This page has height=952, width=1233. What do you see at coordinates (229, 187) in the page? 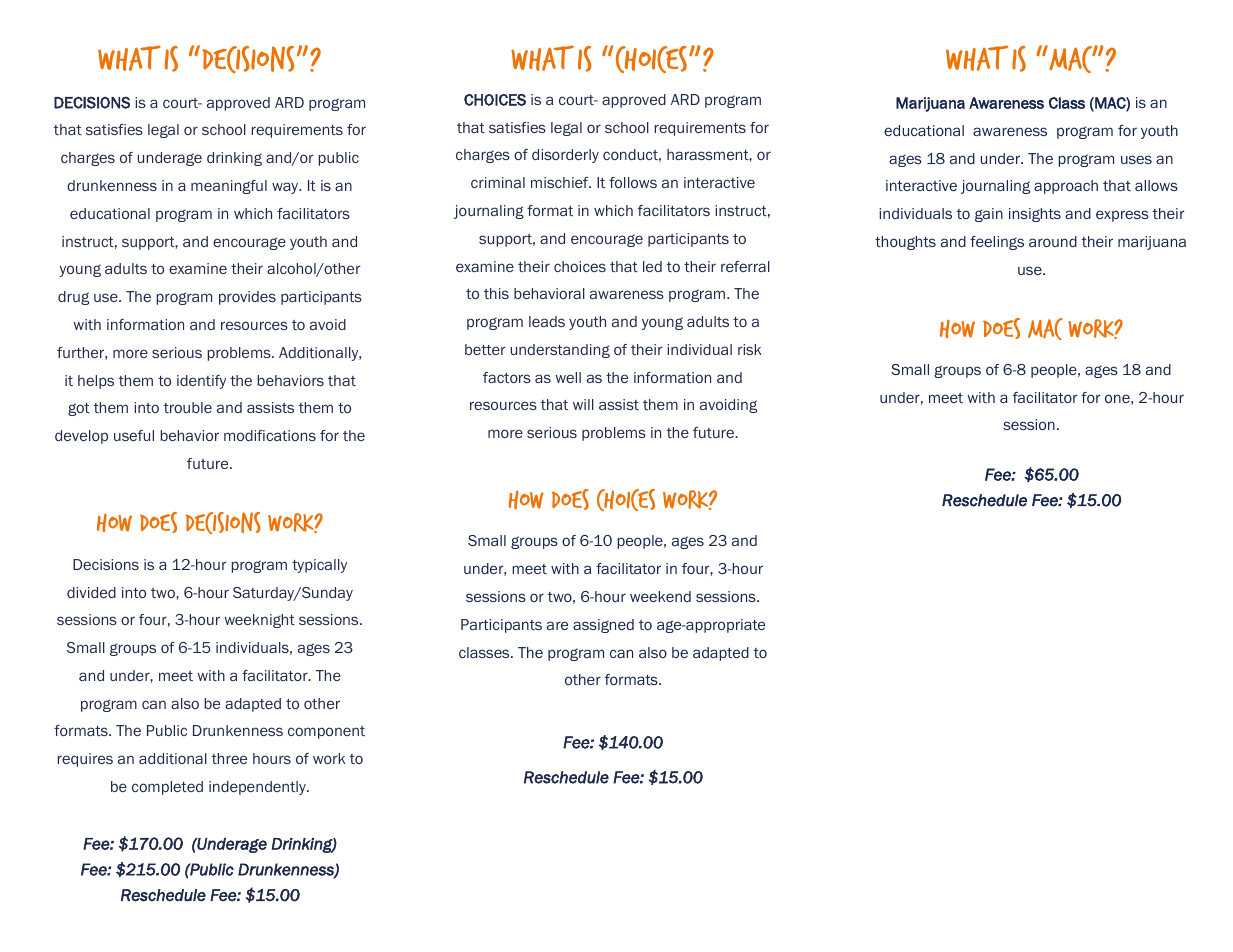
I see `meaningful` at bounding box center [229, 187].
